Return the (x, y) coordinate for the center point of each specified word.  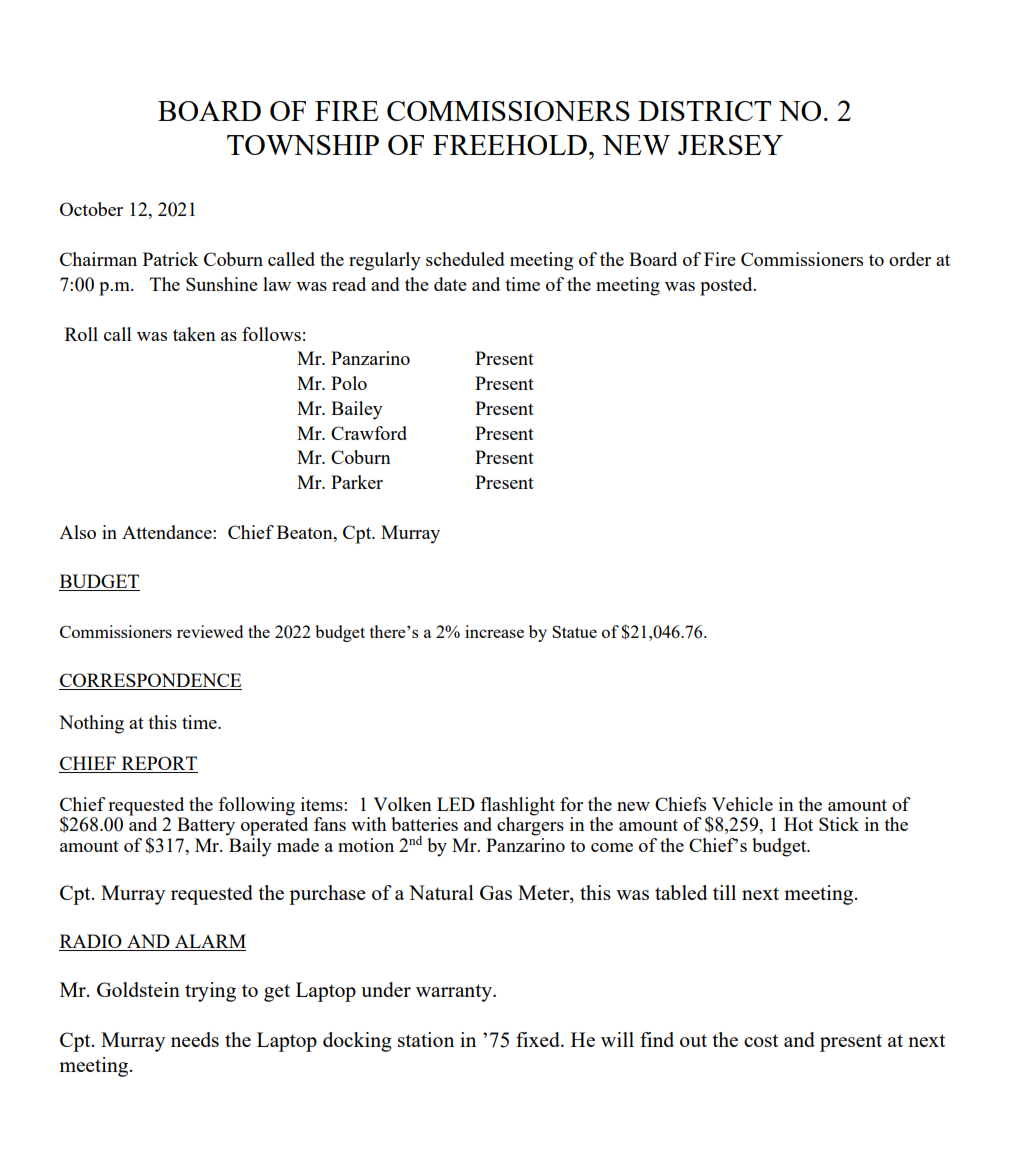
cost (761, 1040)
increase (494, 631)
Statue (574, 631)
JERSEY (730, 145)
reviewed (210, 631)
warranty (455, 993)
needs (195, 1039)
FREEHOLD (510, 145)
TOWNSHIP (303, 145)
